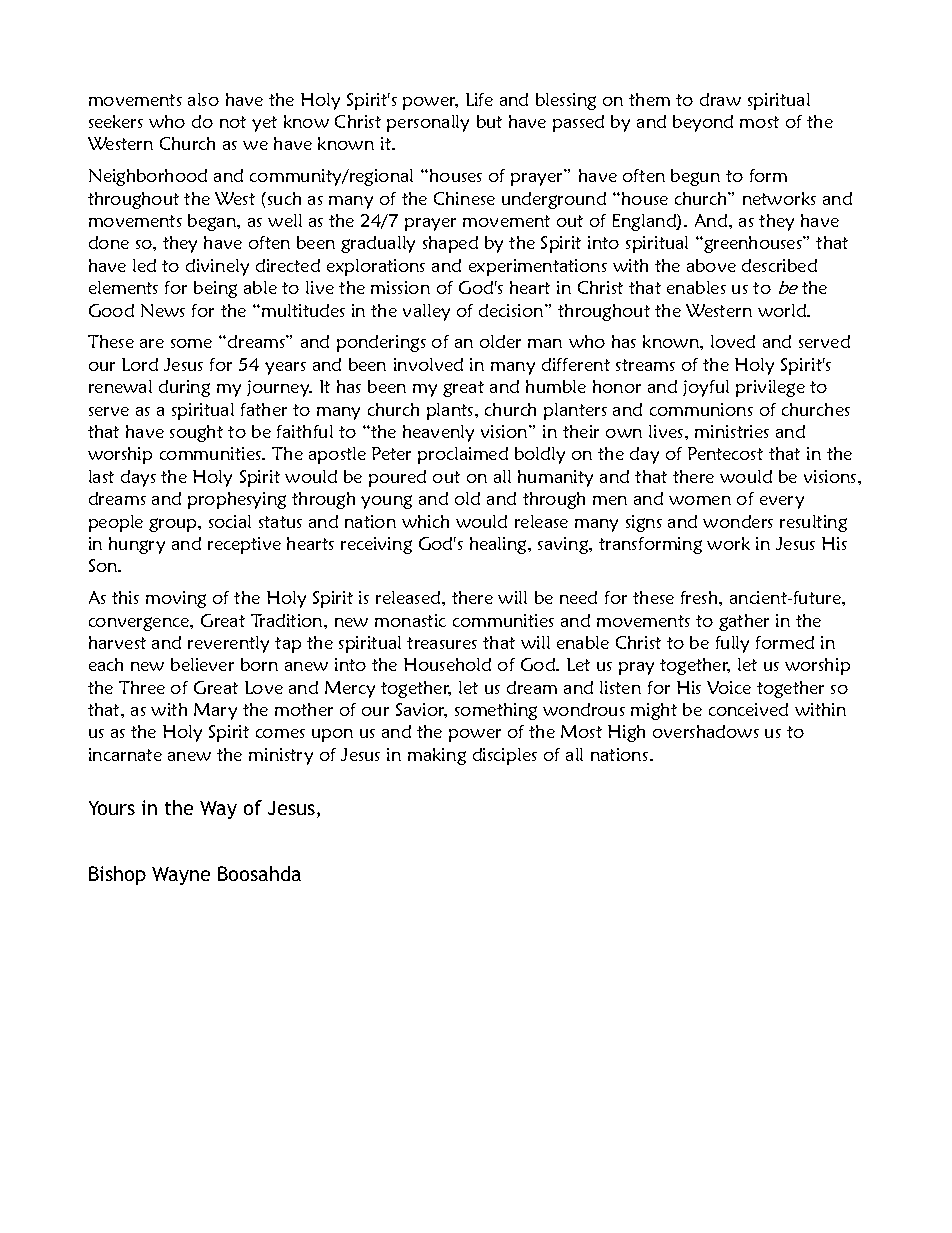 The height and width of the page is (1233, 952). What do you see at coordinates (428, 123) in the page?
I see `personally` at bounding box center [428, 123].
